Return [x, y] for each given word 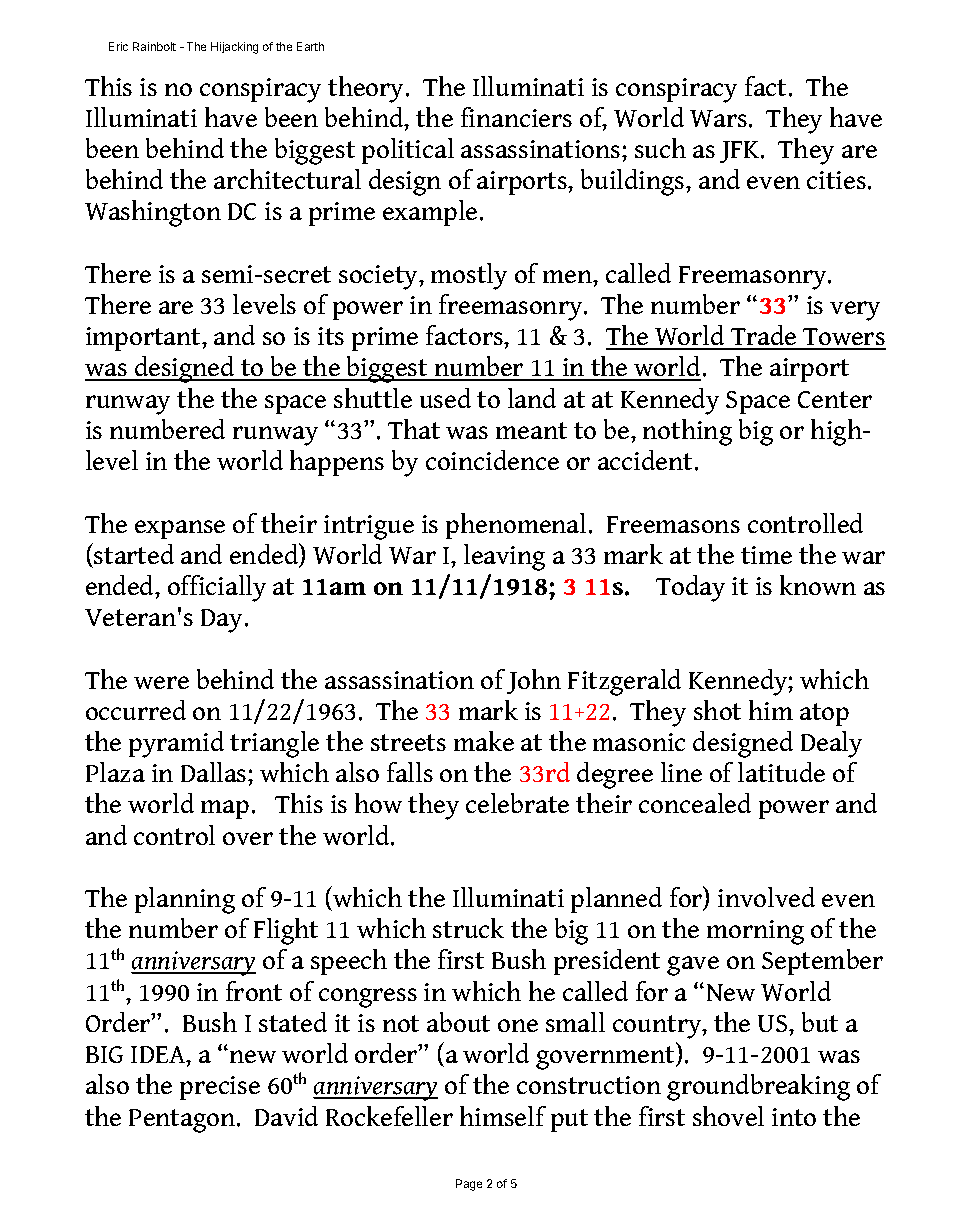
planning [185, 900]
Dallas [215, 772]
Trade [764, 337]
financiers [516, 117]
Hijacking [234, 48]
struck [468, 928]
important [144, 339]
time [766, 555]
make [484, 741]
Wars [718, 118]
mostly [469, 276]
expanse [180, 529]
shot [717, 710]
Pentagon [183, 1121]
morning [755, 932]
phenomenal [516, 526]
